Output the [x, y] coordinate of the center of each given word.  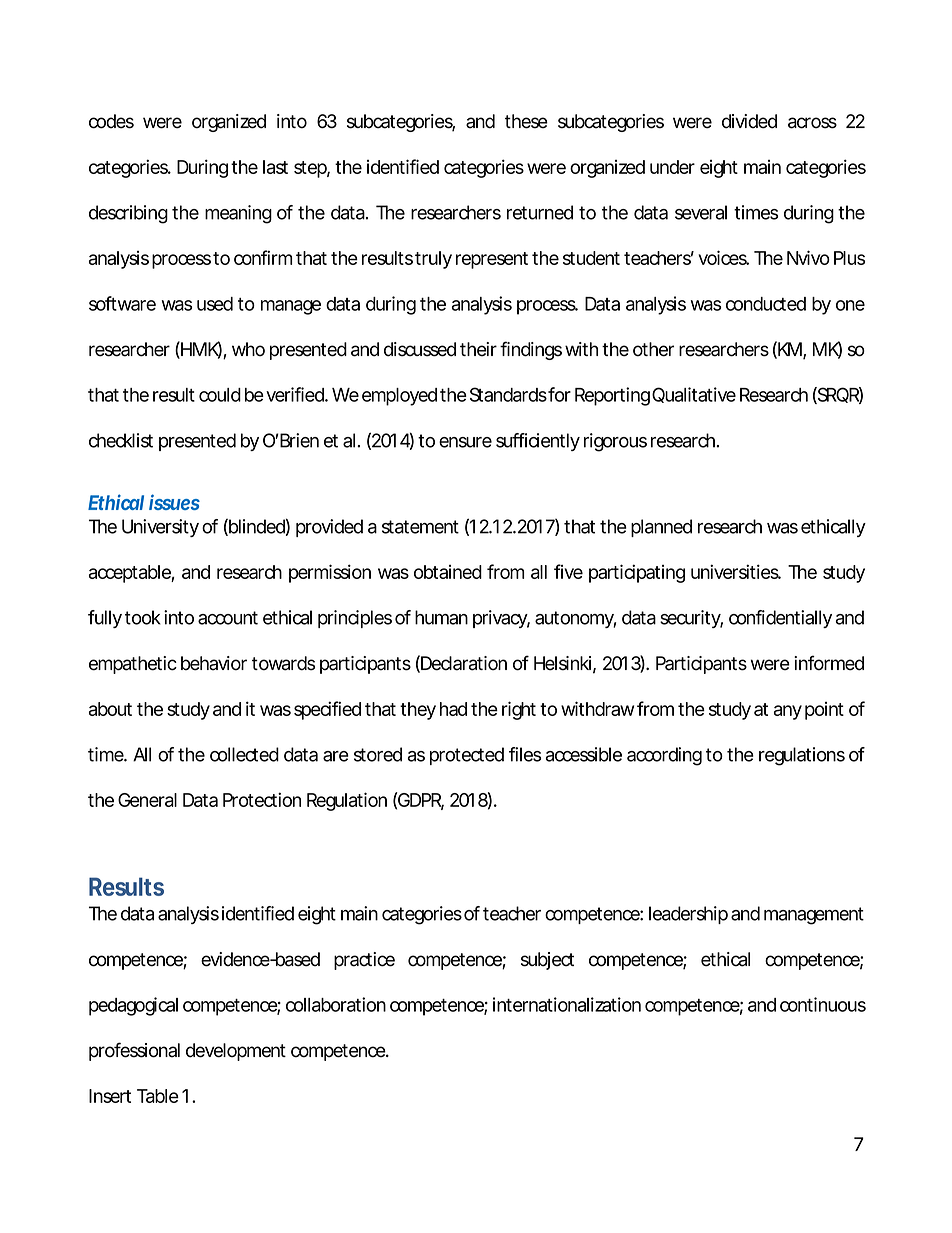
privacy [500, 619]
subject [547, 961]
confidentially [780, 619]
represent [492, 260]
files [525, 754]
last [275, 167]
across [812, 123]
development [236, 1052]
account [228, 618]
